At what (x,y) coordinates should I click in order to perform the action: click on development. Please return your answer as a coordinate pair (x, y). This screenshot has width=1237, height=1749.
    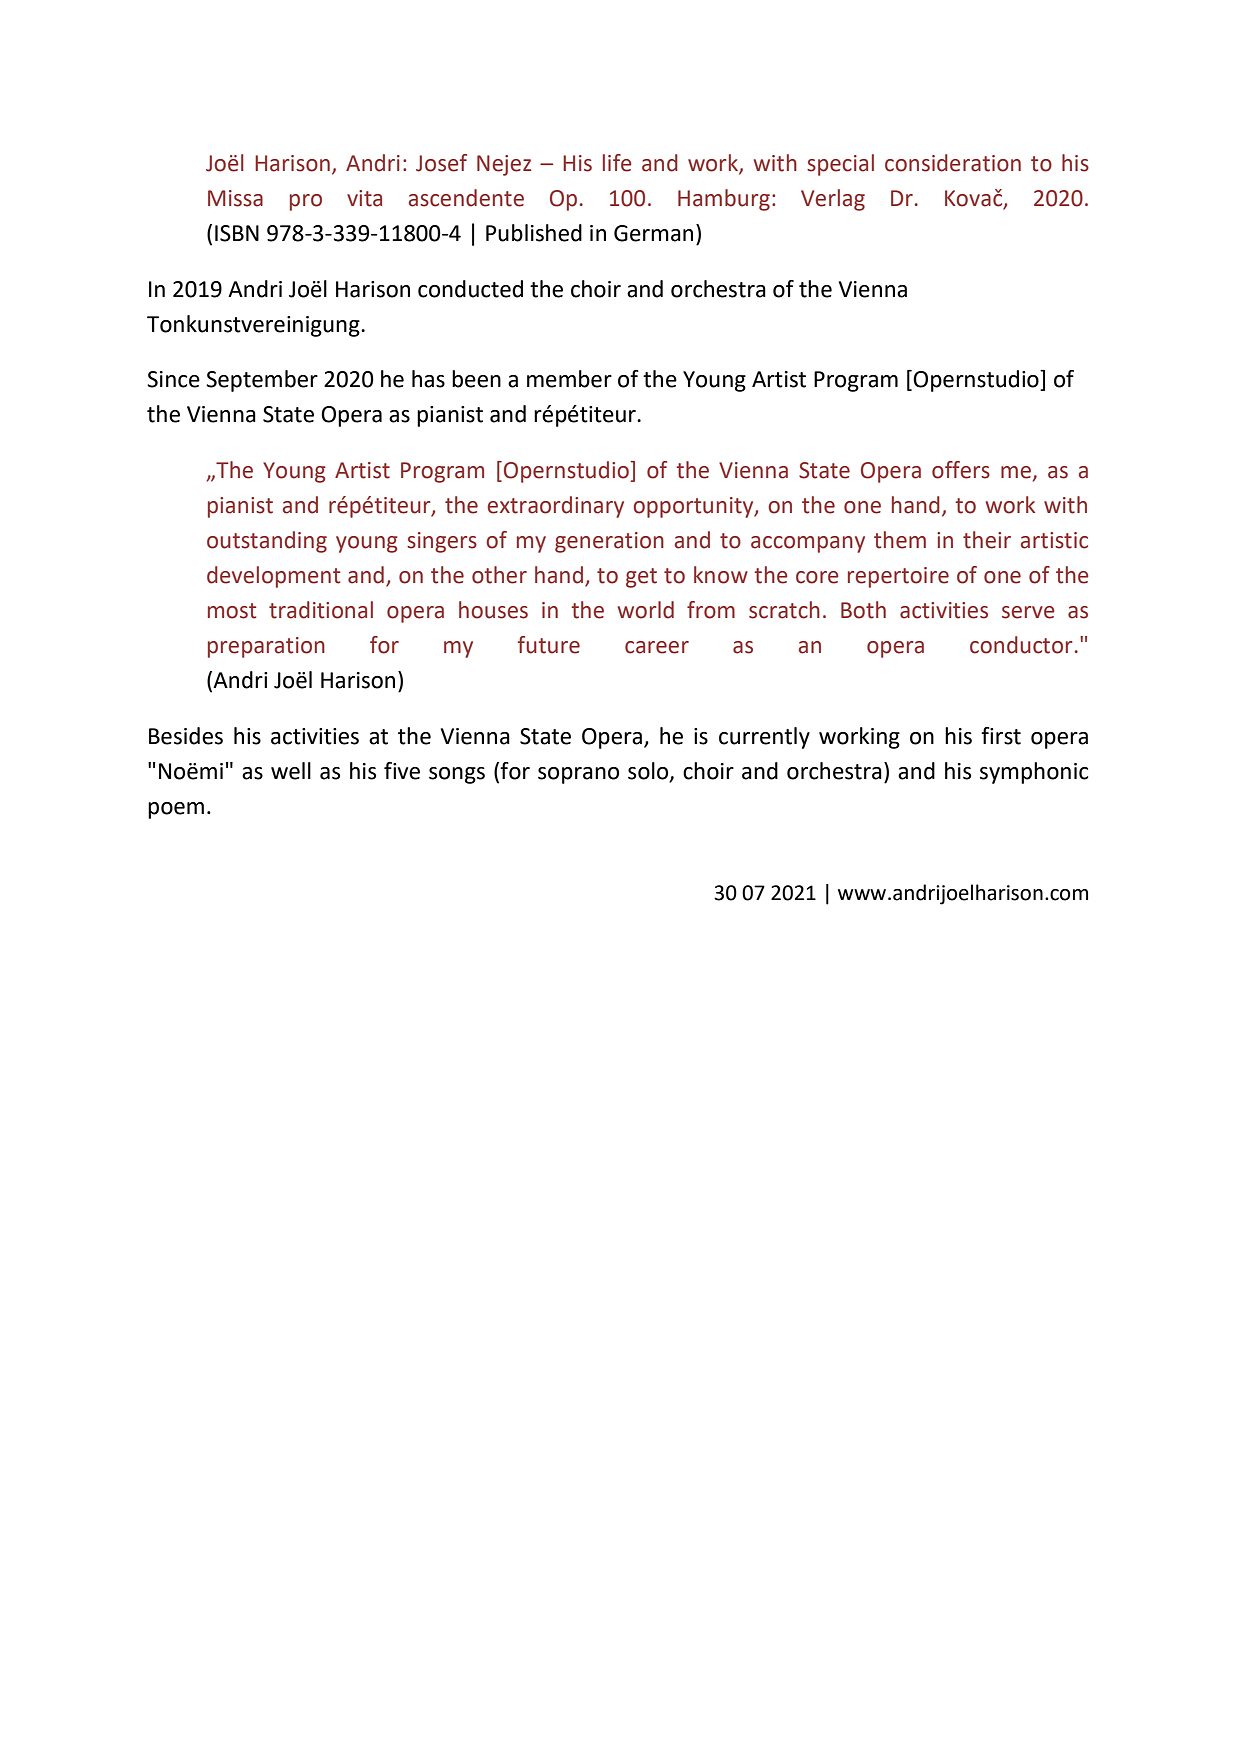
    Looking at the image, I should click on (273, 577).
